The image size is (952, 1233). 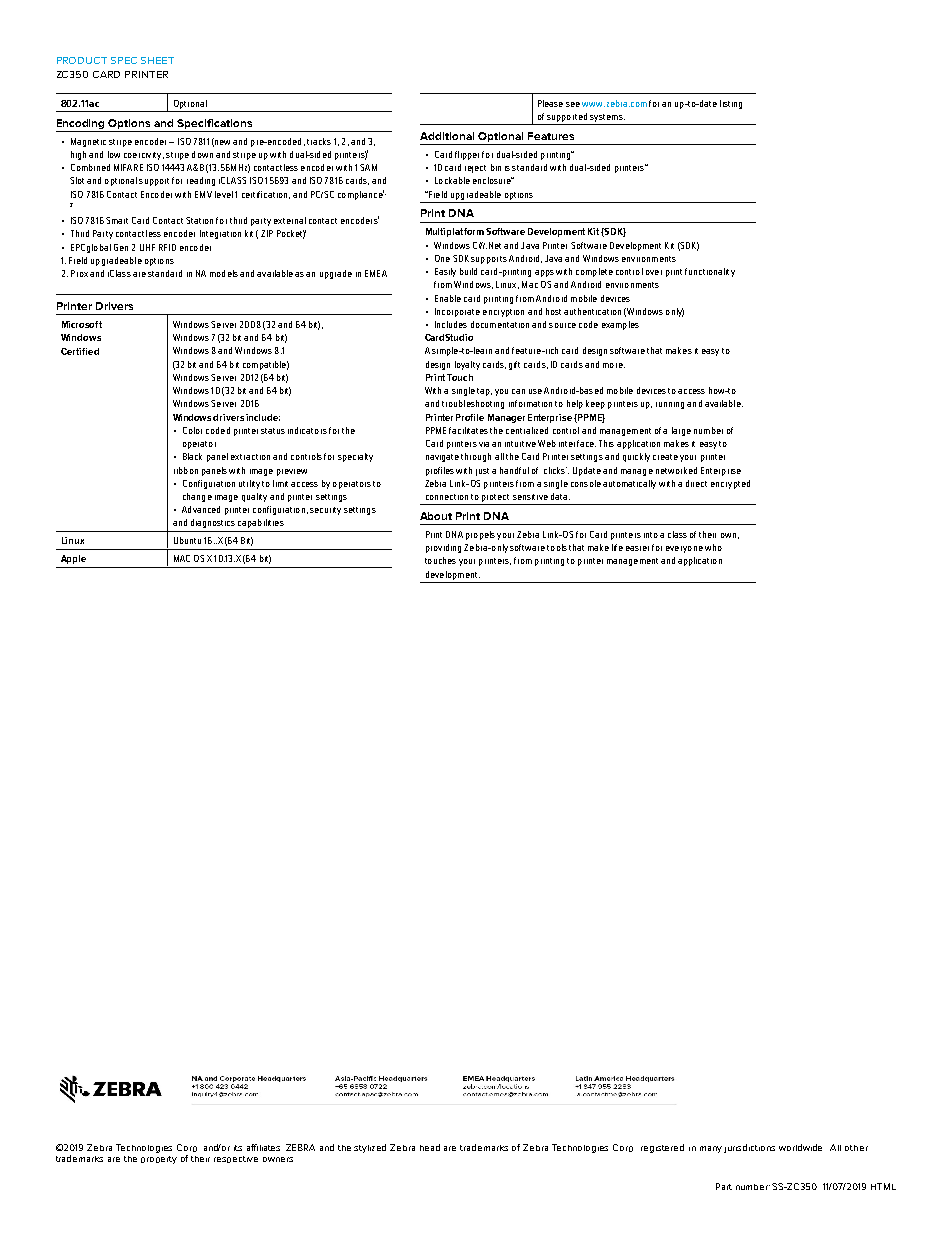 I want to click on Certified, so click(x=80, y=351).
